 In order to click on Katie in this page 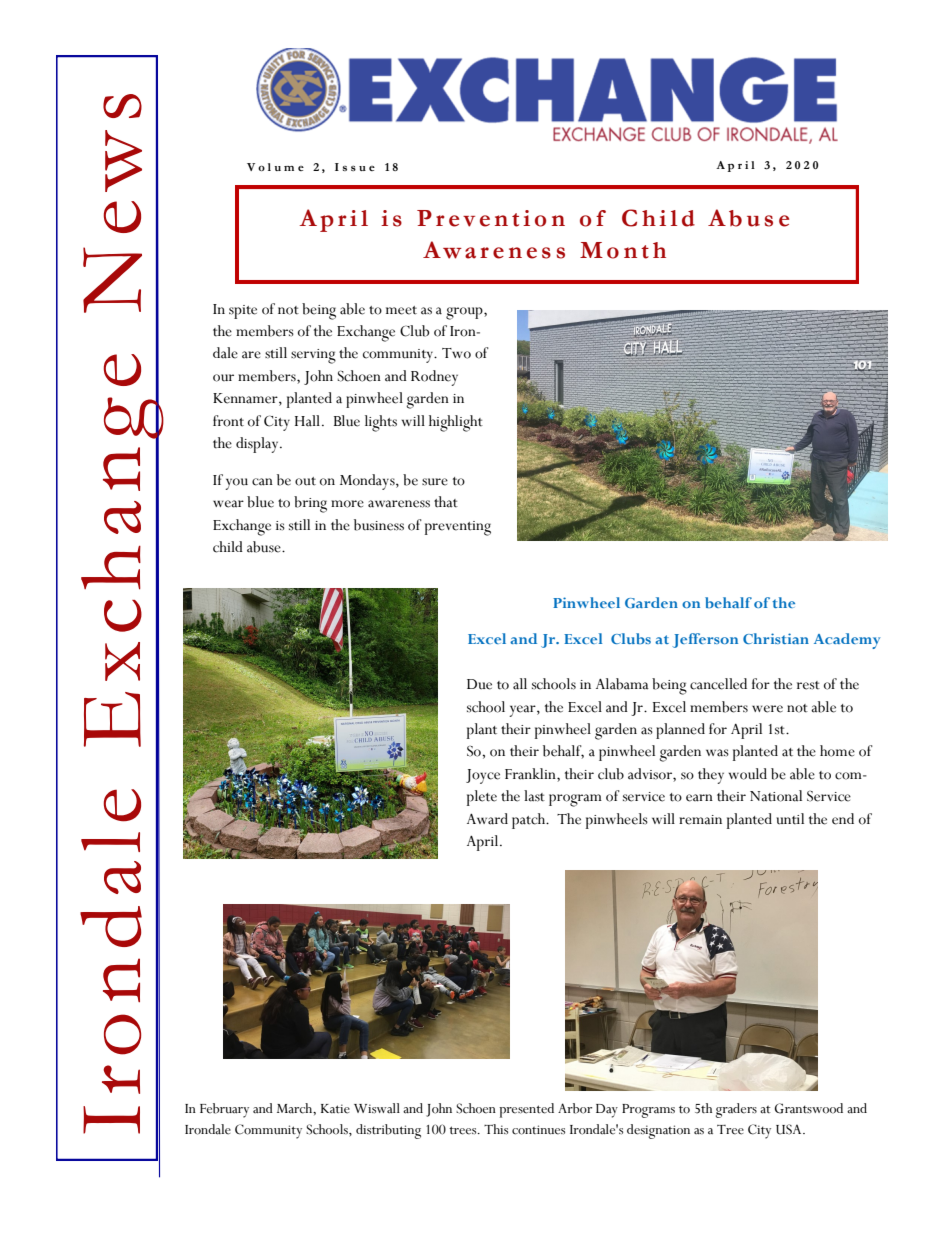, I will do `click(335, 1109)`.
